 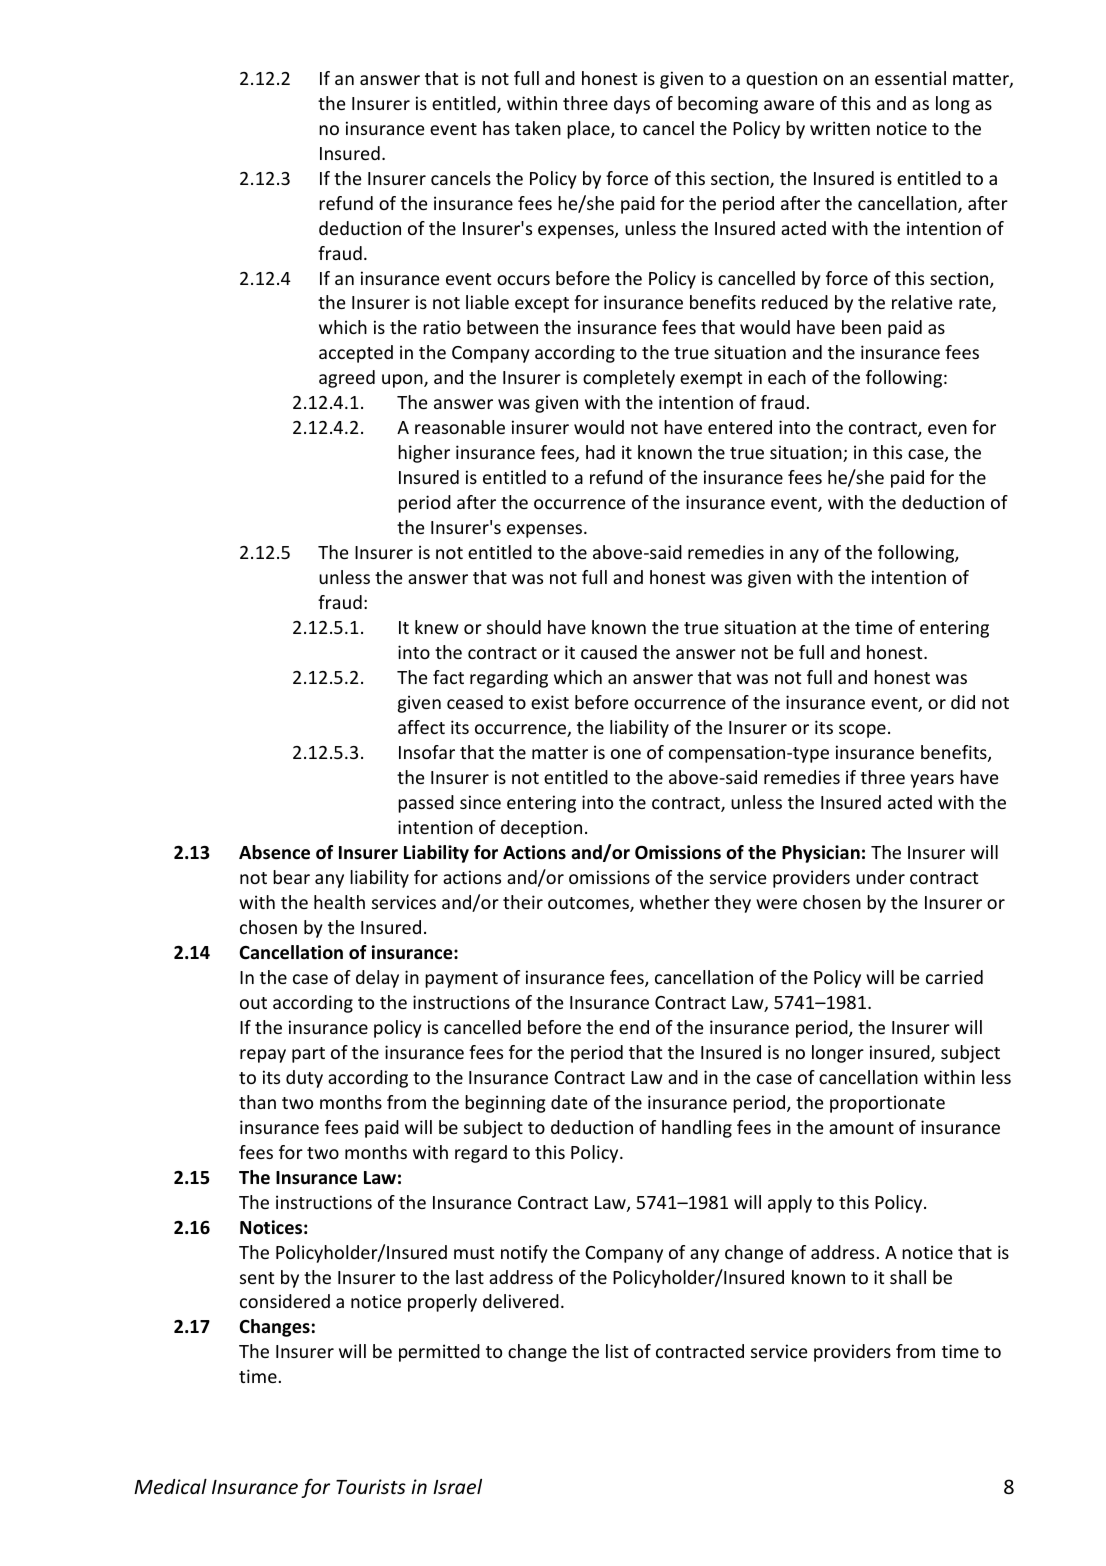 What do you see at coordinates (887, 1104) in the page?
I see `proportionate` at bounding box center [887, 1104].
